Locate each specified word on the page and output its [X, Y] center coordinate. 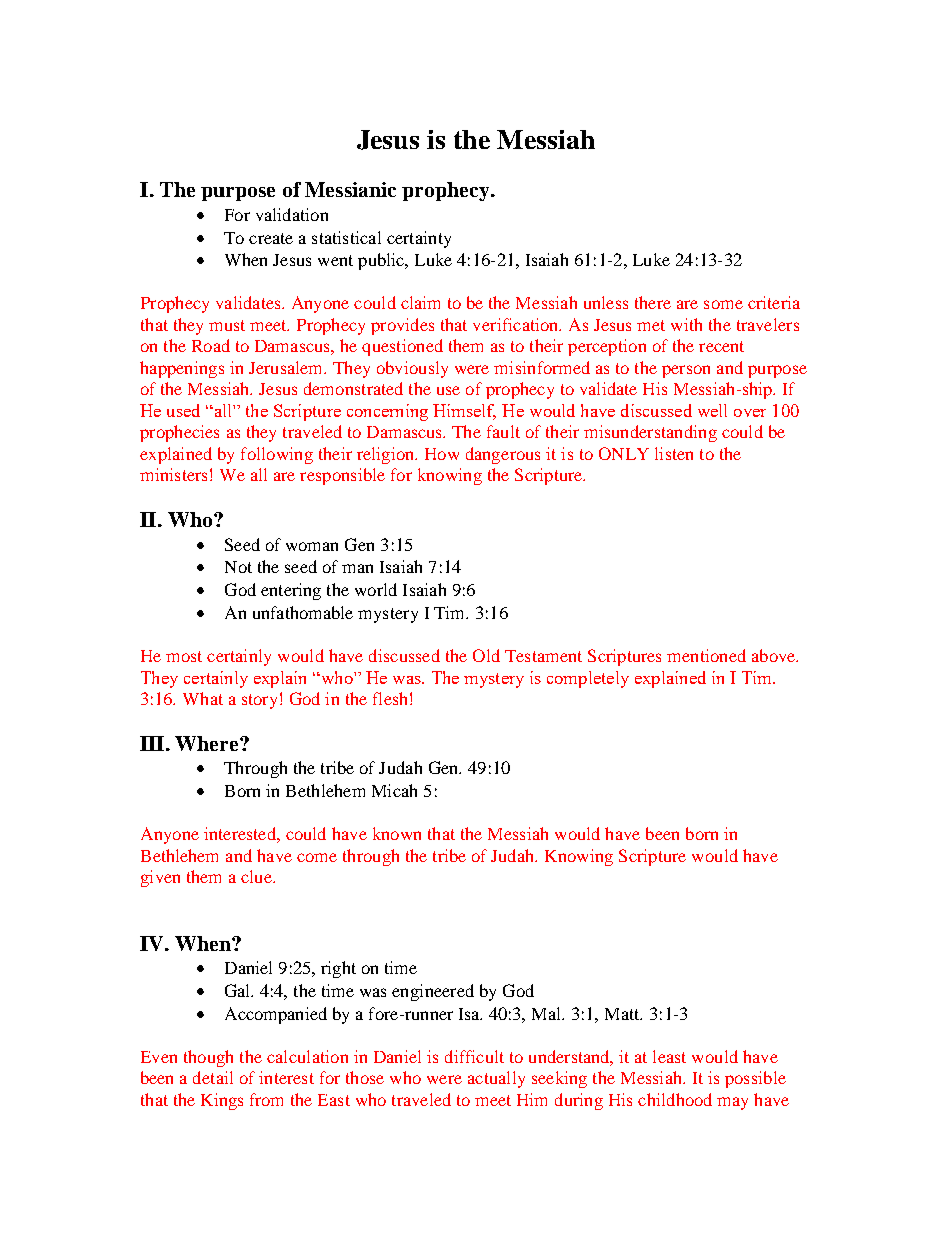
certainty [419, 239]
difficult [474, 1056]
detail [213, 1077]
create [271, 238]
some [723, 304]
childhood [675, 1099]
